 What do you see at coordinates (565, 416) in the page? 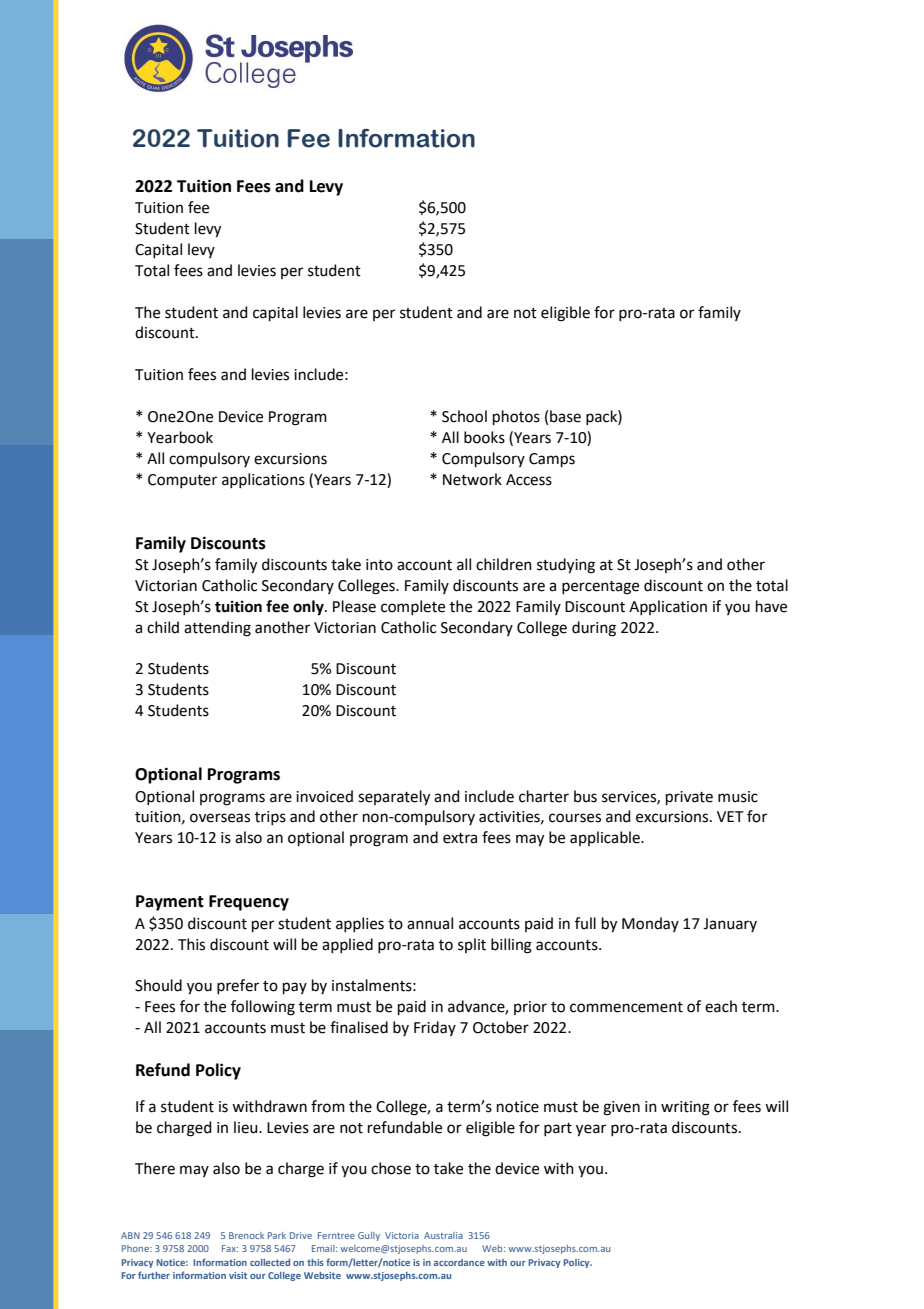
I see `base` at bounding box center [565, 416].
